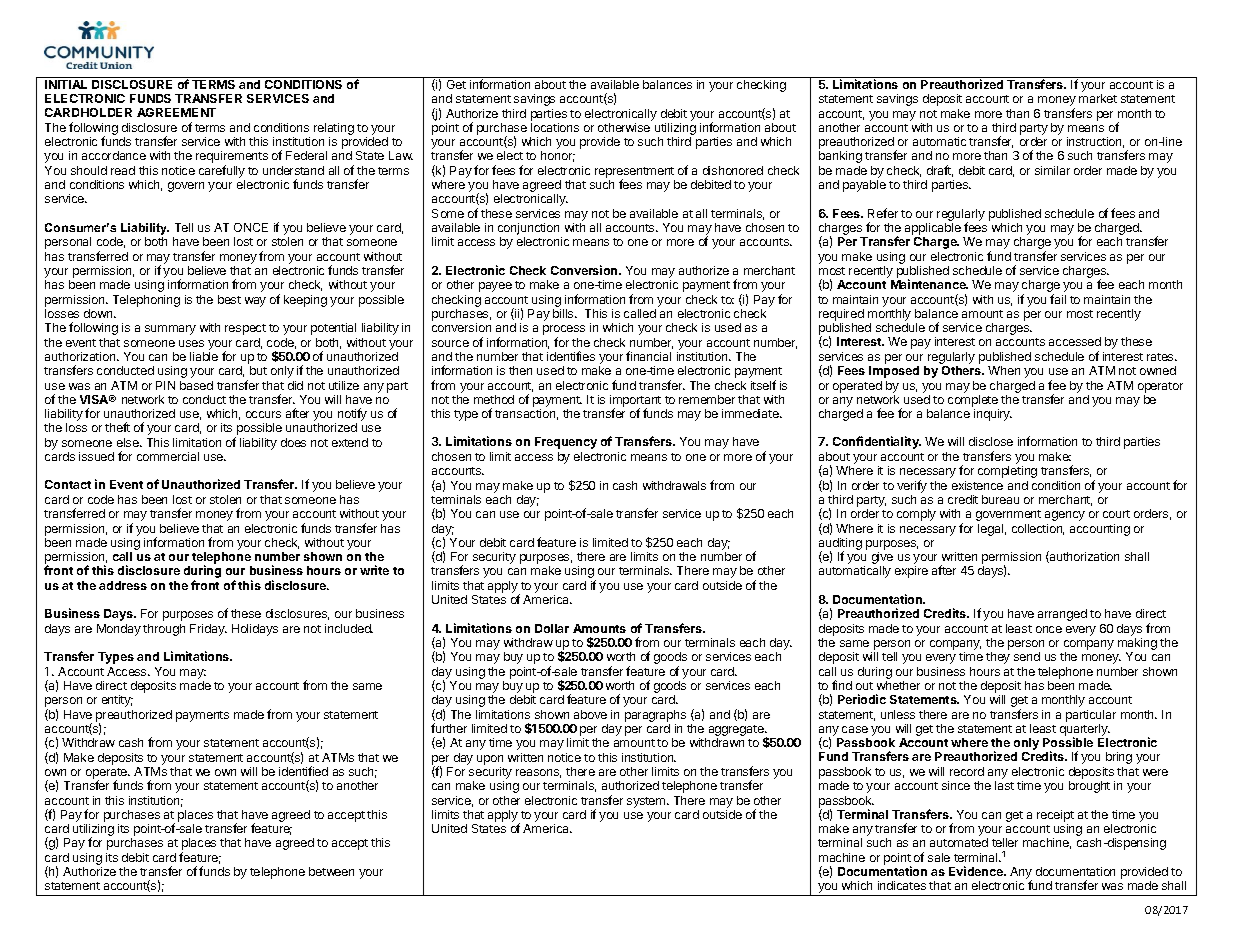 The width and height of the screenshot is (1233, 952). What do you see at coordinates (1007, 472) in the screenshot?
I see `completing` at bounding box center [1007, 472].
